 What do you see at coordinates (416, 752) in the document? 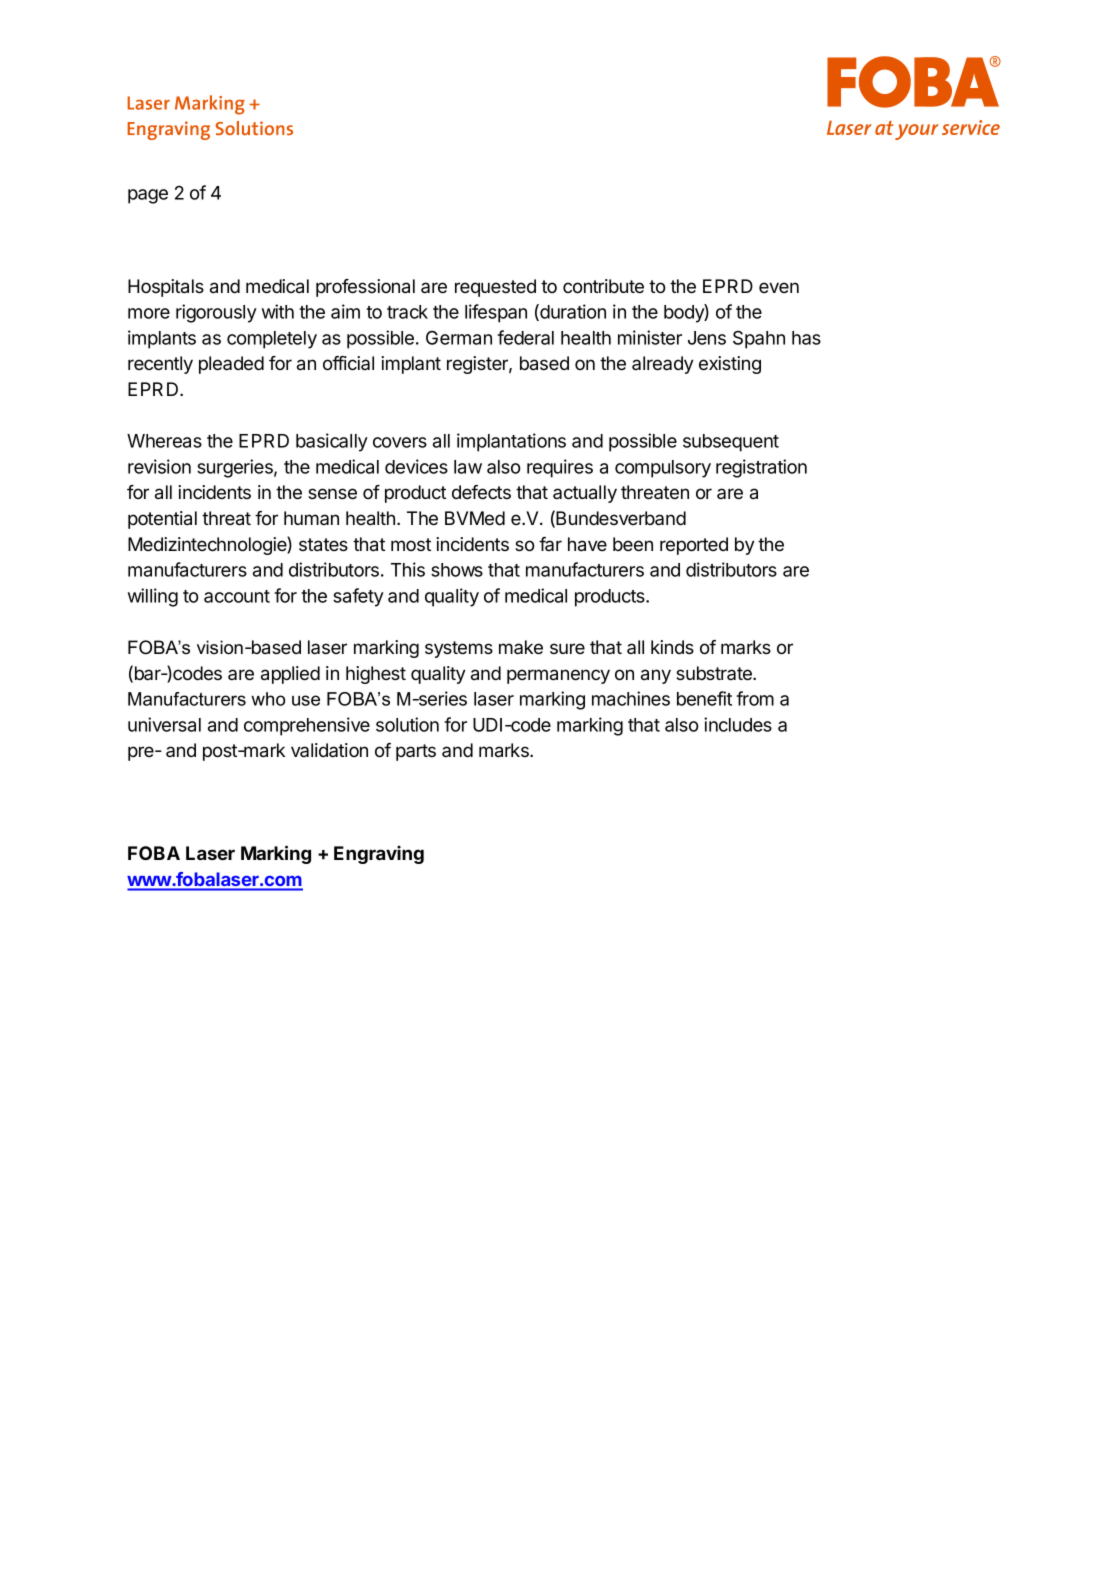
I see `parts` at bounding box center [416, 752].
